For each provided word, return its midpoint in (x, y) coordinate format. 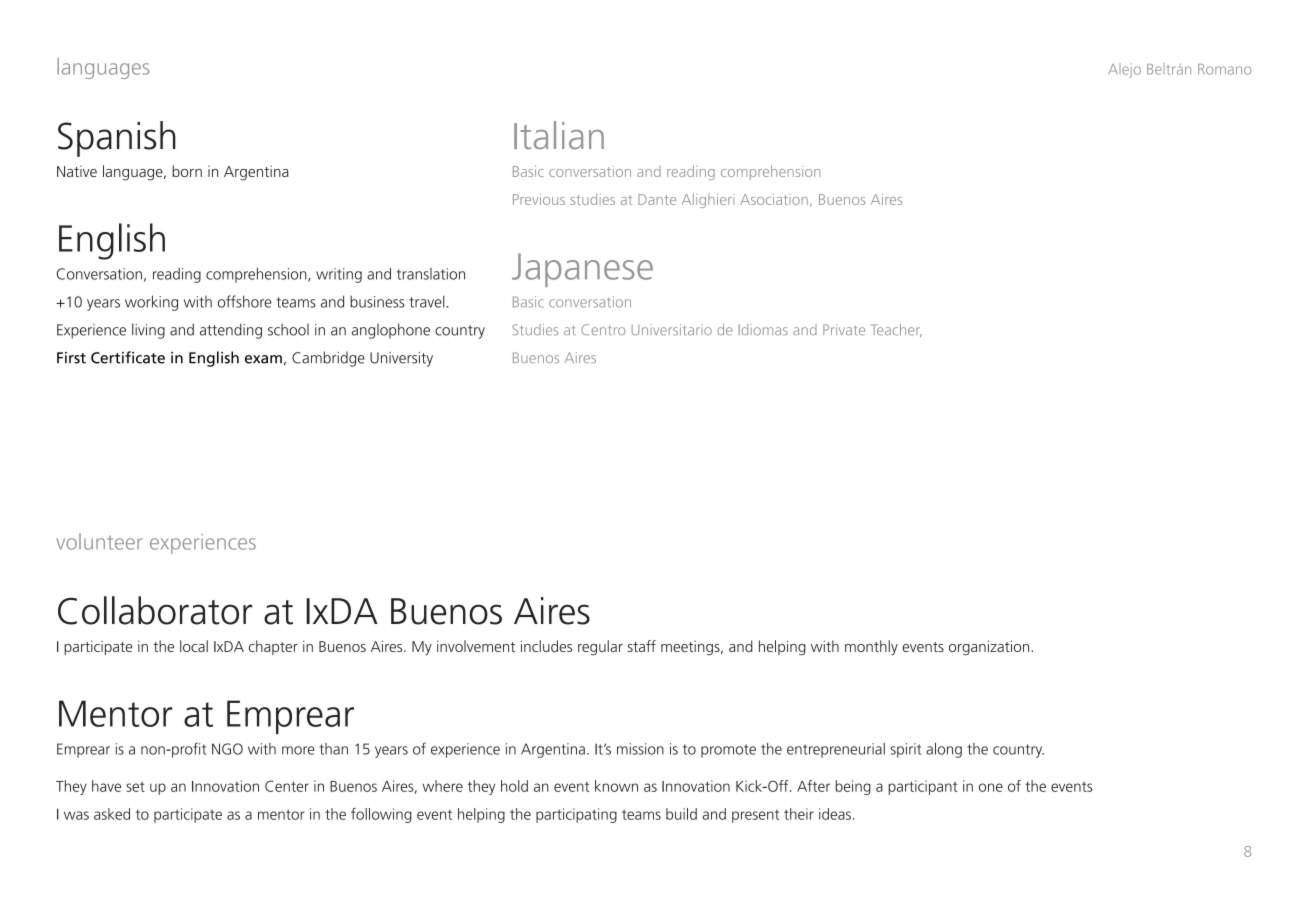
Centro (603, 329)
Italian (559, 135)
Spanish (117, 139)
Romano (1224, 69)
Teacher (896, 330)
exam (263, 359)
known (616, 786)
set (135, 787)
